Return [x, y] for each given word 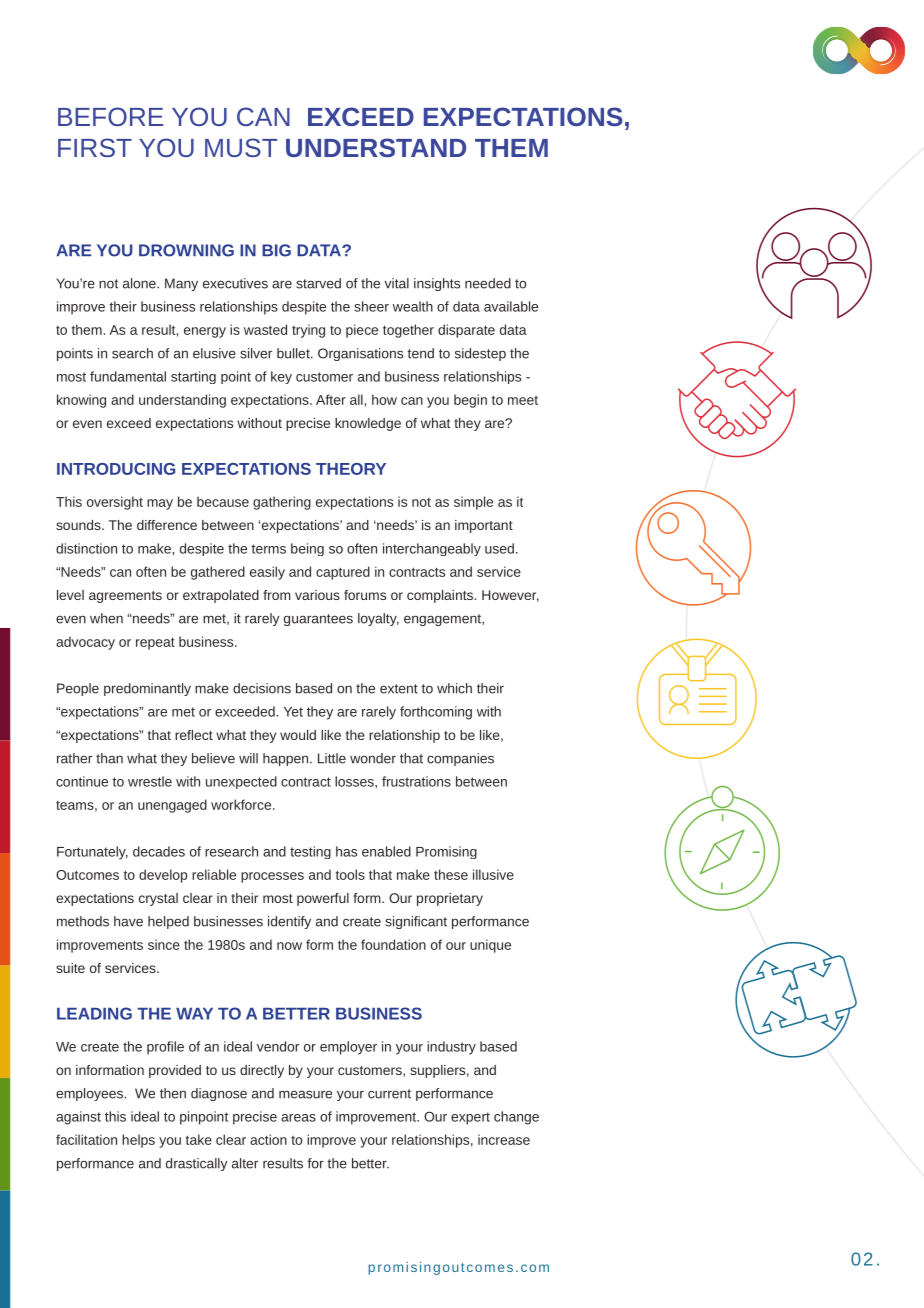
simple [473, 503]
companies [460, 759]
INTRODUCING [116, 469]
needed [488, 283]
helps [138, 1141]
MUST [241, 147]
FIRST [95, 147]
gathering [282, 503]
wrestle [150, 781]
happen [287, 759]
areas [298, 1118]
